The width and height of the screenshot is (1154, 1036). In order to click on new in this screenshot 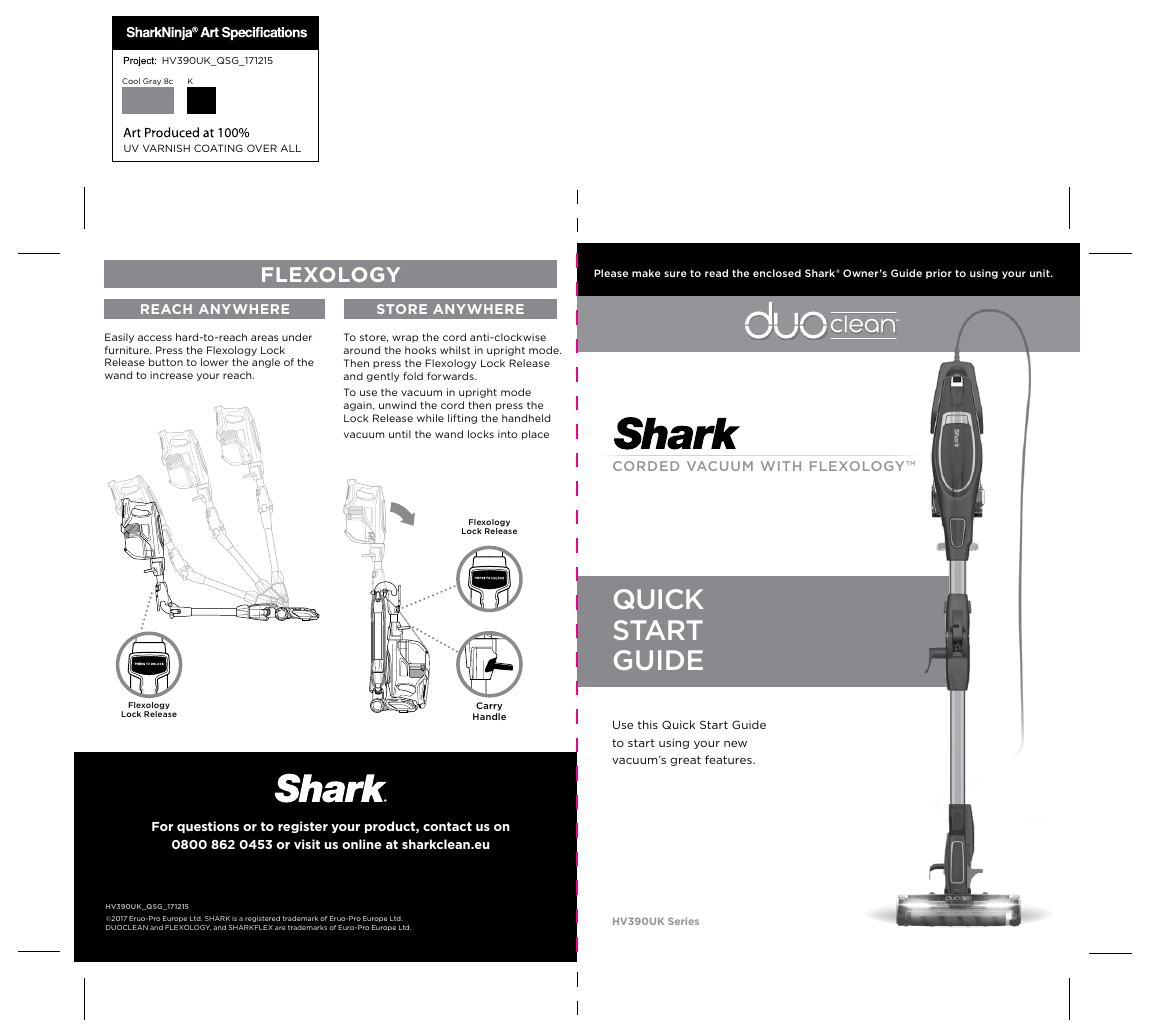, I will do `click(735, 744)`.
